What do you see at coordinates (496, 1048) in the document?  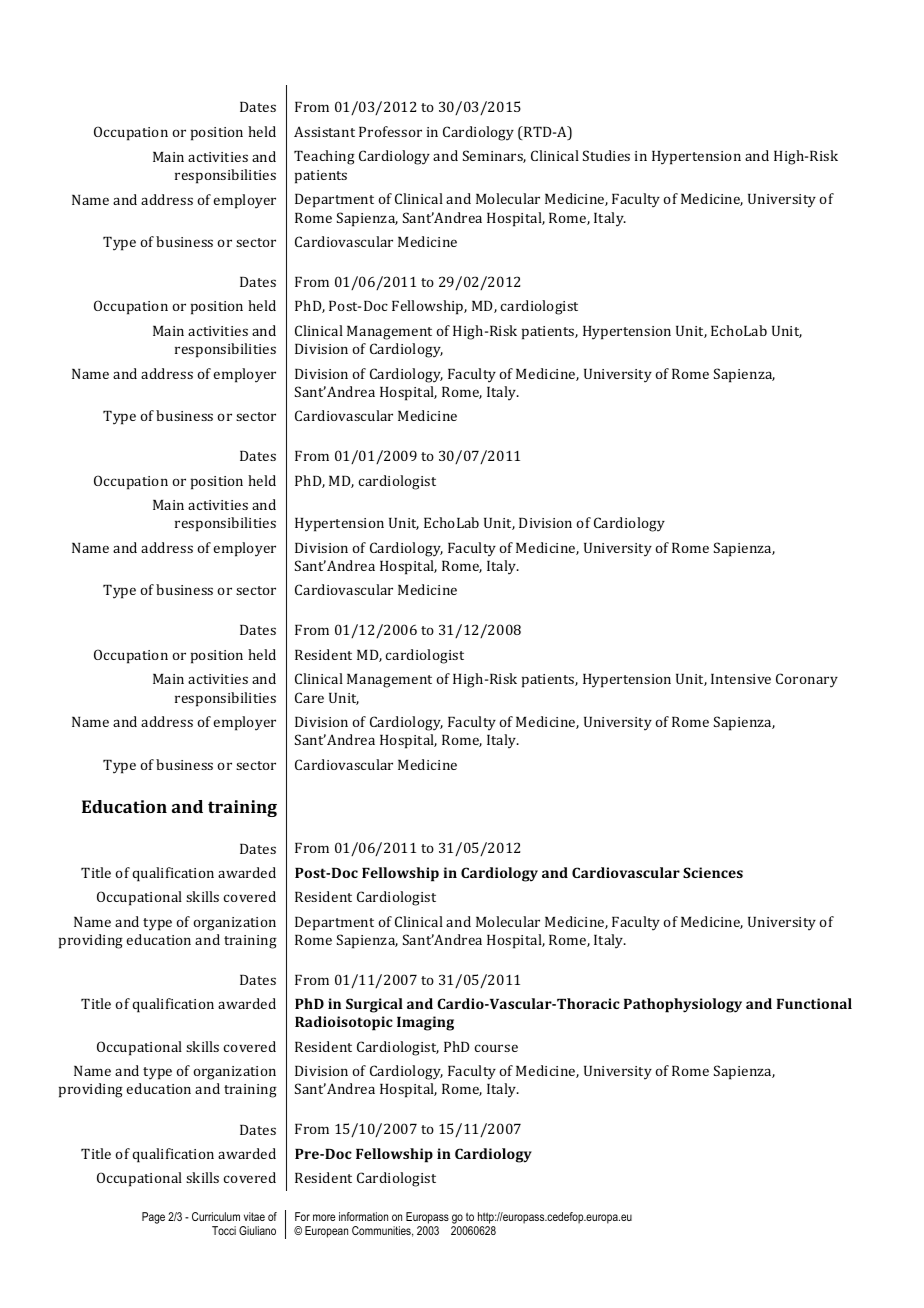 I see `course` at bounding box center [496, 1048].
